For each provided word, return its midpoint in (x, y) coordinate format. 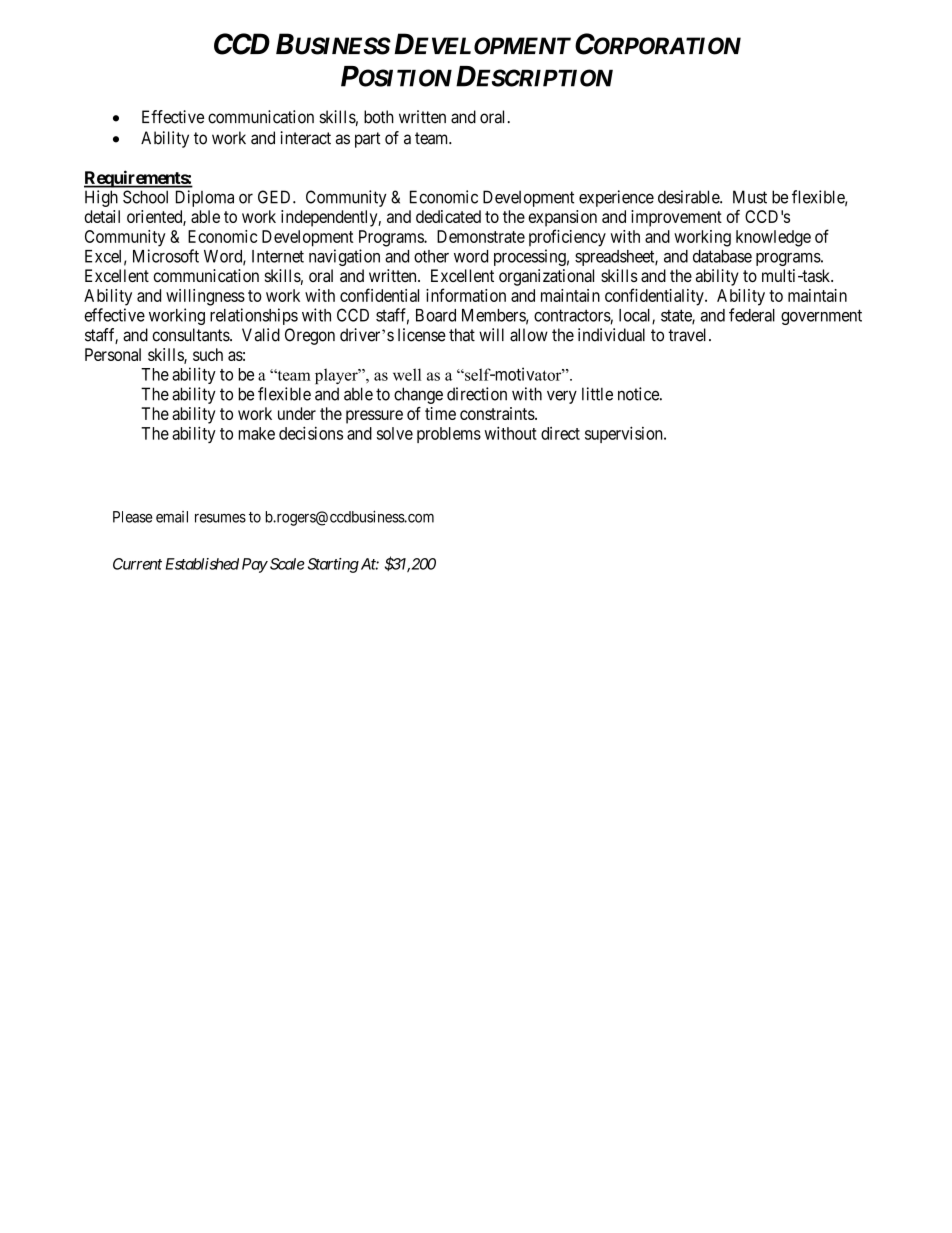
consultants (191, 335)
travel (689, 335)
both (379, 117)
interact (305, 138)
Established (202, 564)
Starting (333, 565)
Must (750, 197)
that (462, 335)
